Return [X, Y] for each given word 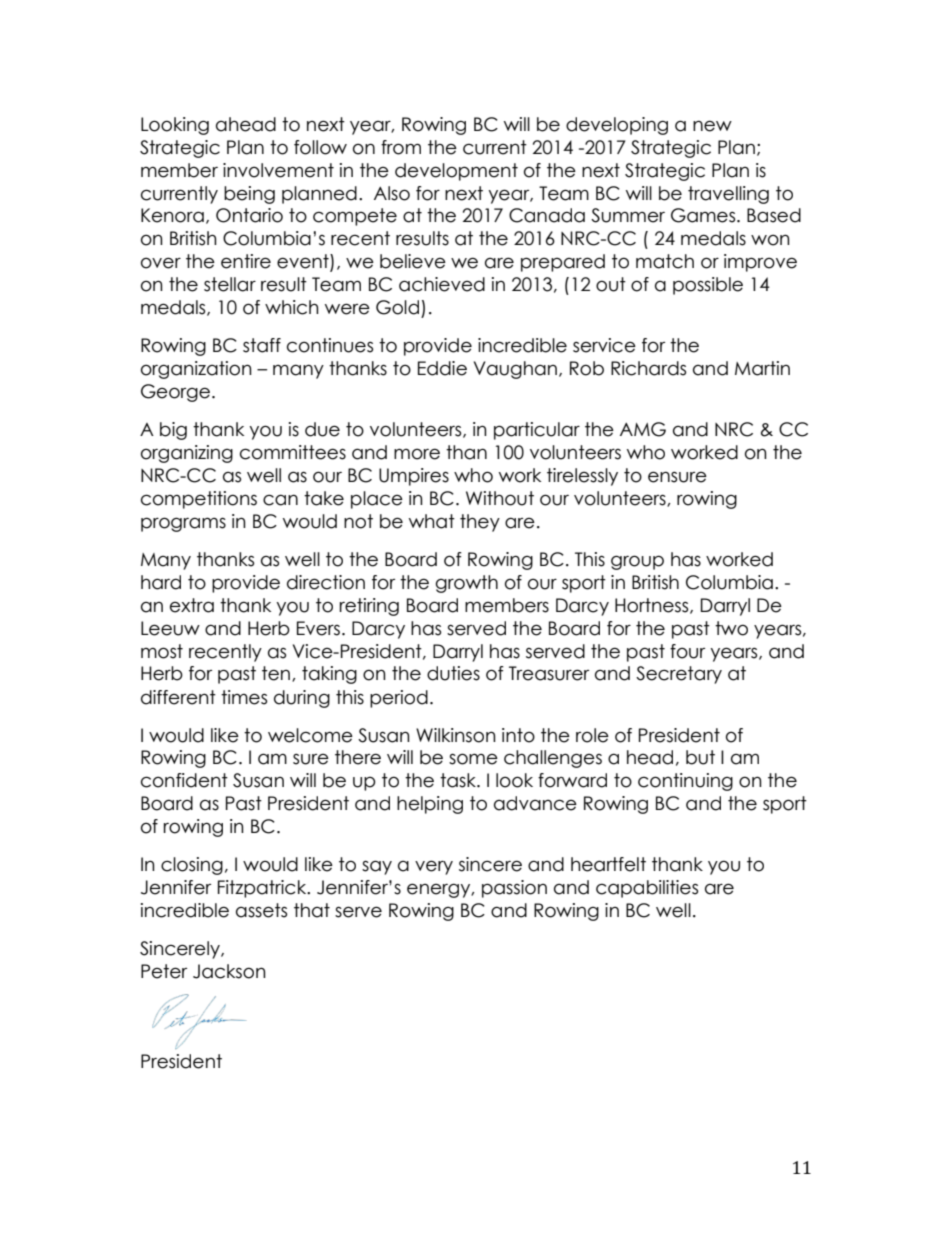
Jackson [229, 971]
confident [184, 780]
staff [262, 345]
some [473, 759]
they [480, 523]
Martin [762, 368]
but [700, 757]
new [712, 126]
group [637, 562]
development [456, 172]
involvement [278, 170]
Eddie [442, 368]
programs [183, 524]
